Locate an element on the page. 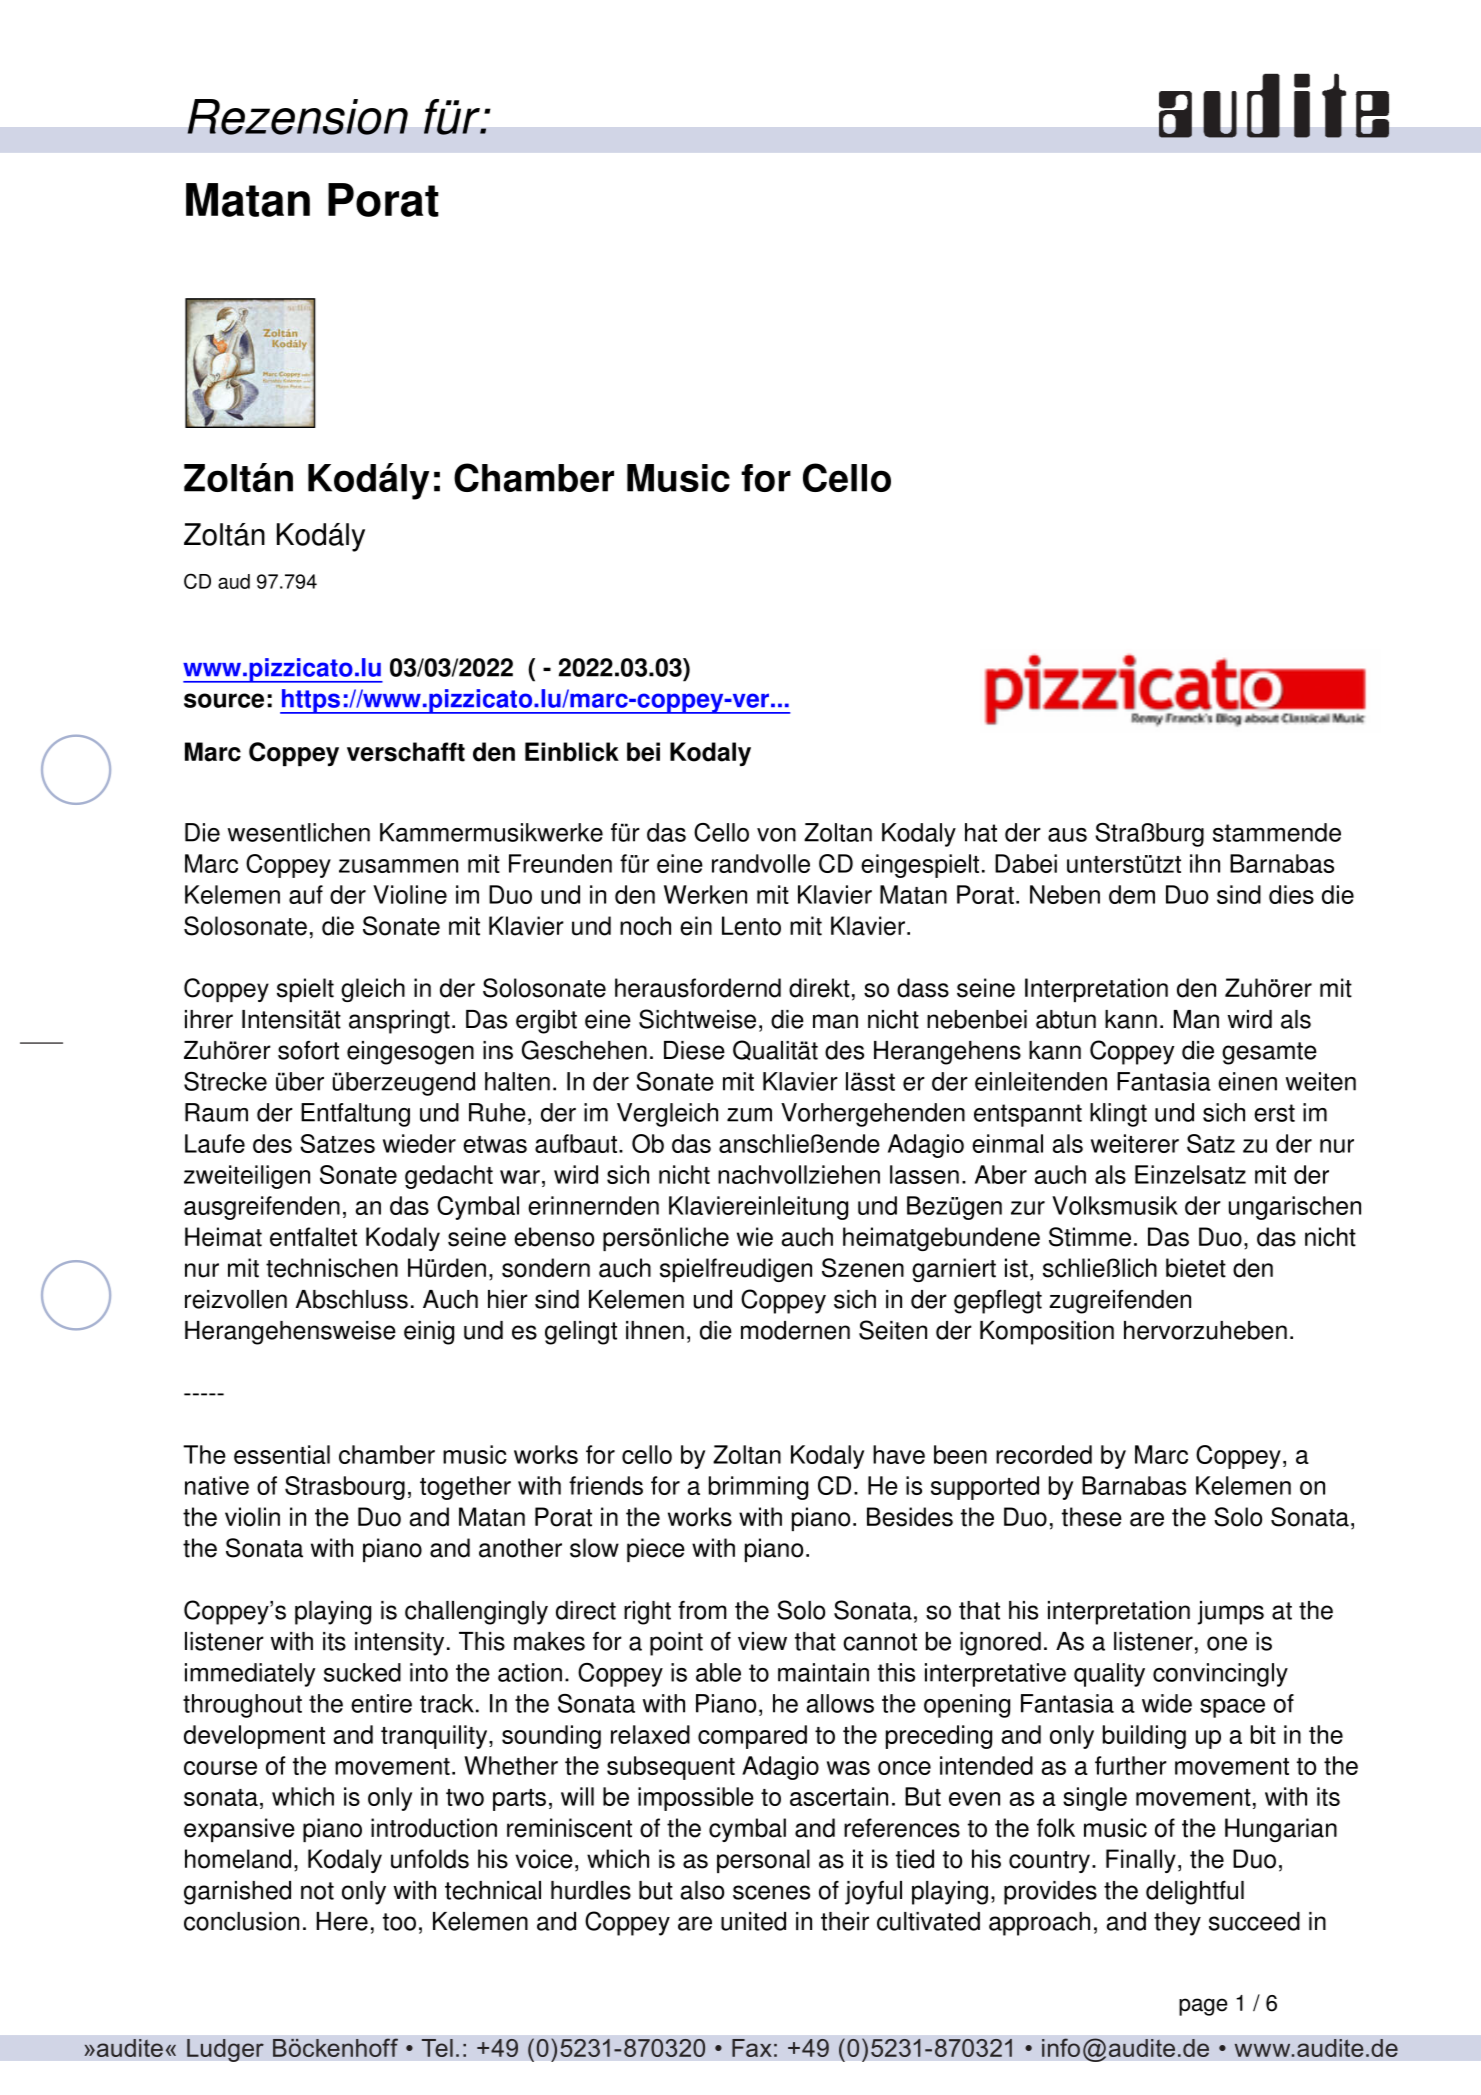  Here is located at coordinates (342, 1921).
